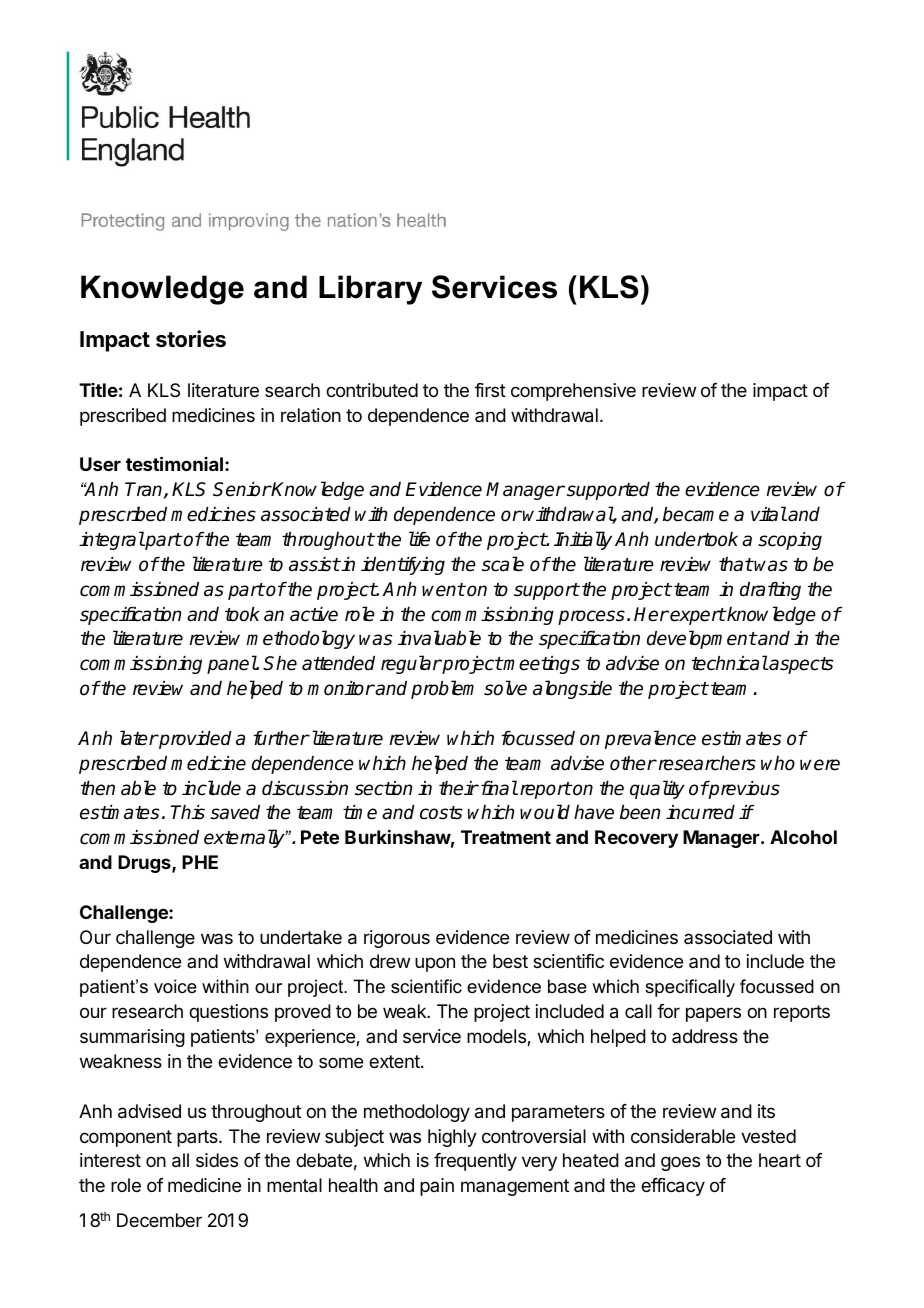 The image size is (924, 1308). What do you see at coordinates (803, 837) in the screenshot?
I see `Alcohol` at bounding box center [803, 837].
